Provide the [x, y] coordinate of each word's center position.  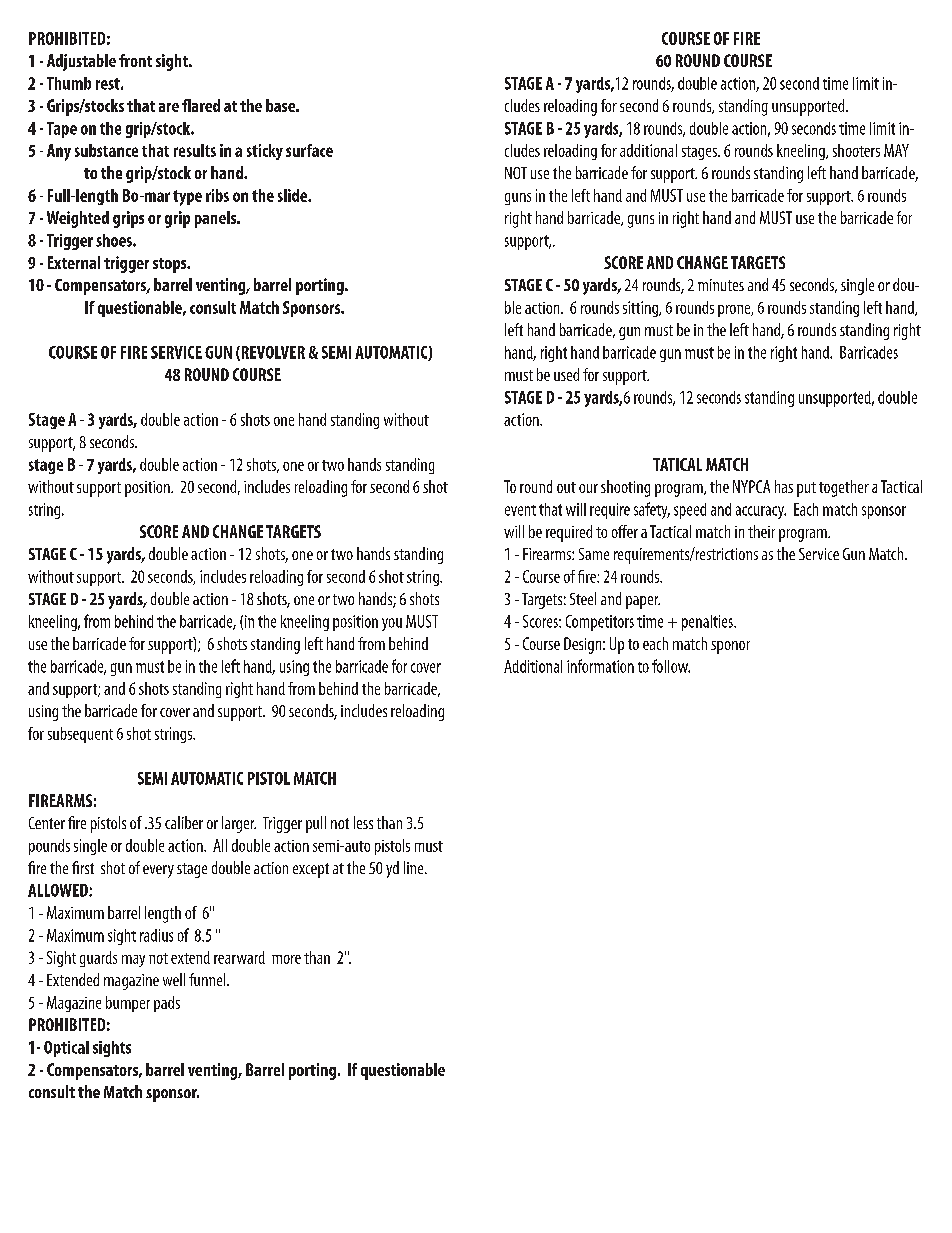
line [415, 867]
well [174, 979]
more [286, 959]
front [135, 60]
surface [309, 150]
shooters [856, 150]
